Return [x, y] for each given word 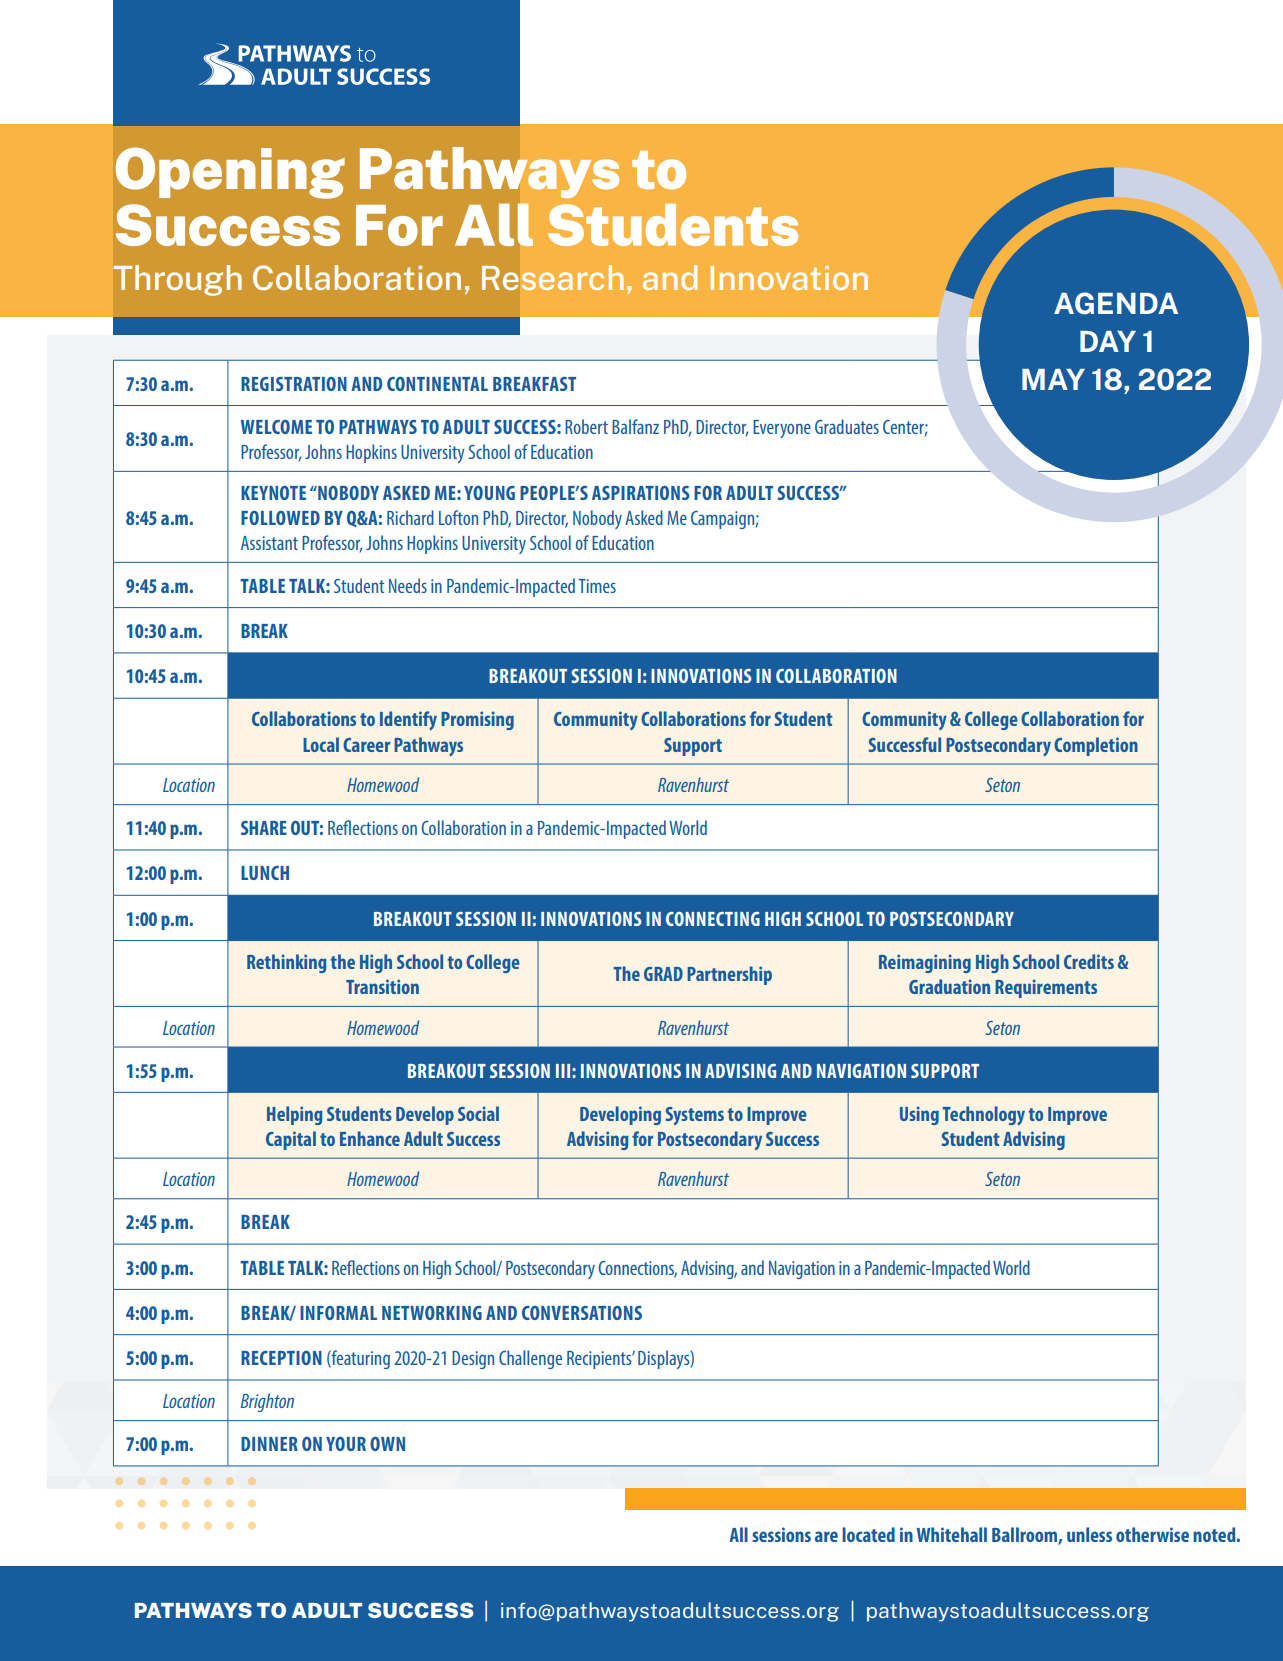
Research [552, 277]
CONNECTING [713, 919]
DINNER [269, 1444]
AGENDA [1116, 303]
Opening [230, 173]
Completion [1096, 746]
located [868, 1534]
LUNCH [265, 873]
